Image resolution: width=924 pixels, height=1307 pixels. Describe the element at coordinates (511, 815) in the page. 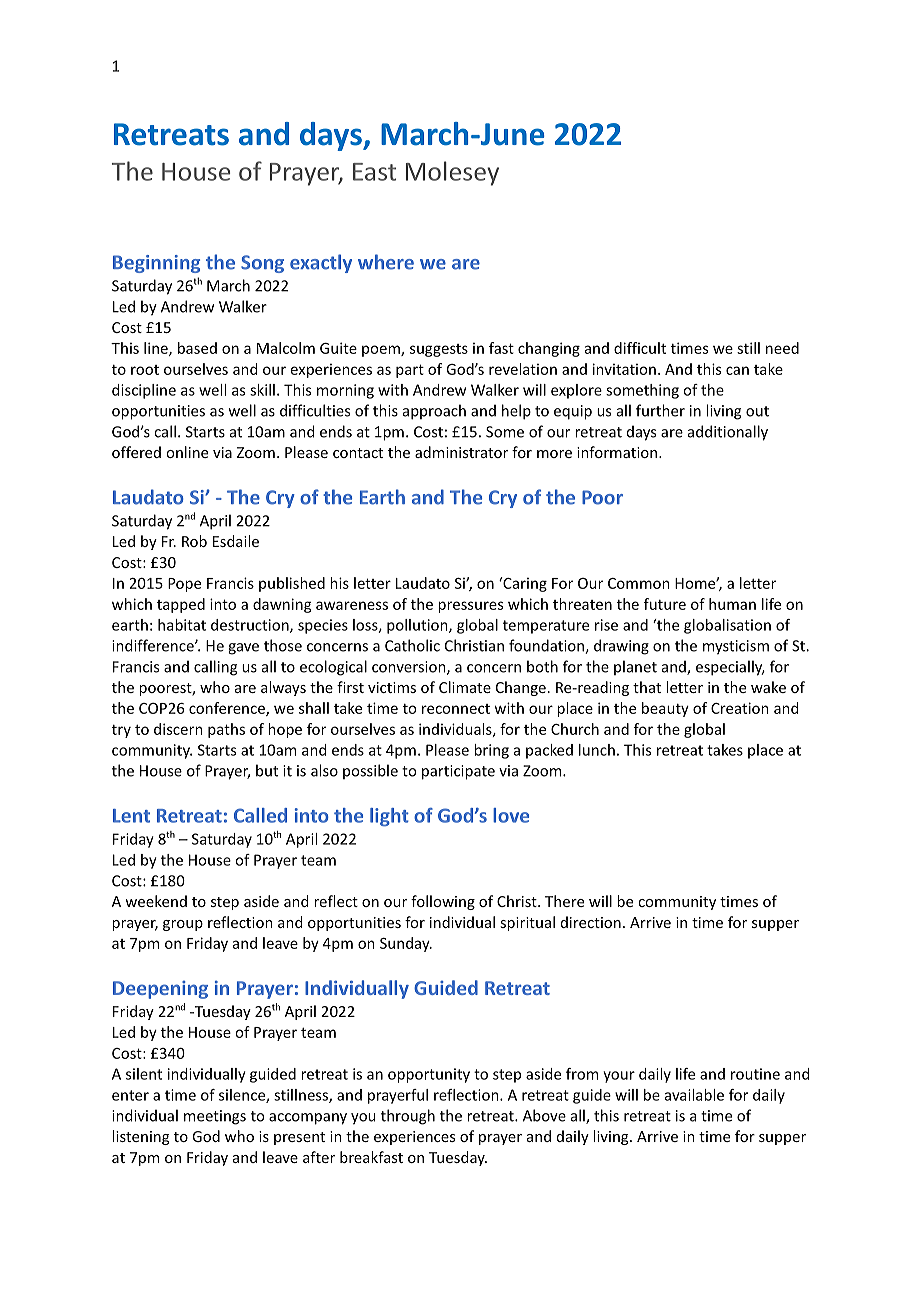

I see `love` at that location.
